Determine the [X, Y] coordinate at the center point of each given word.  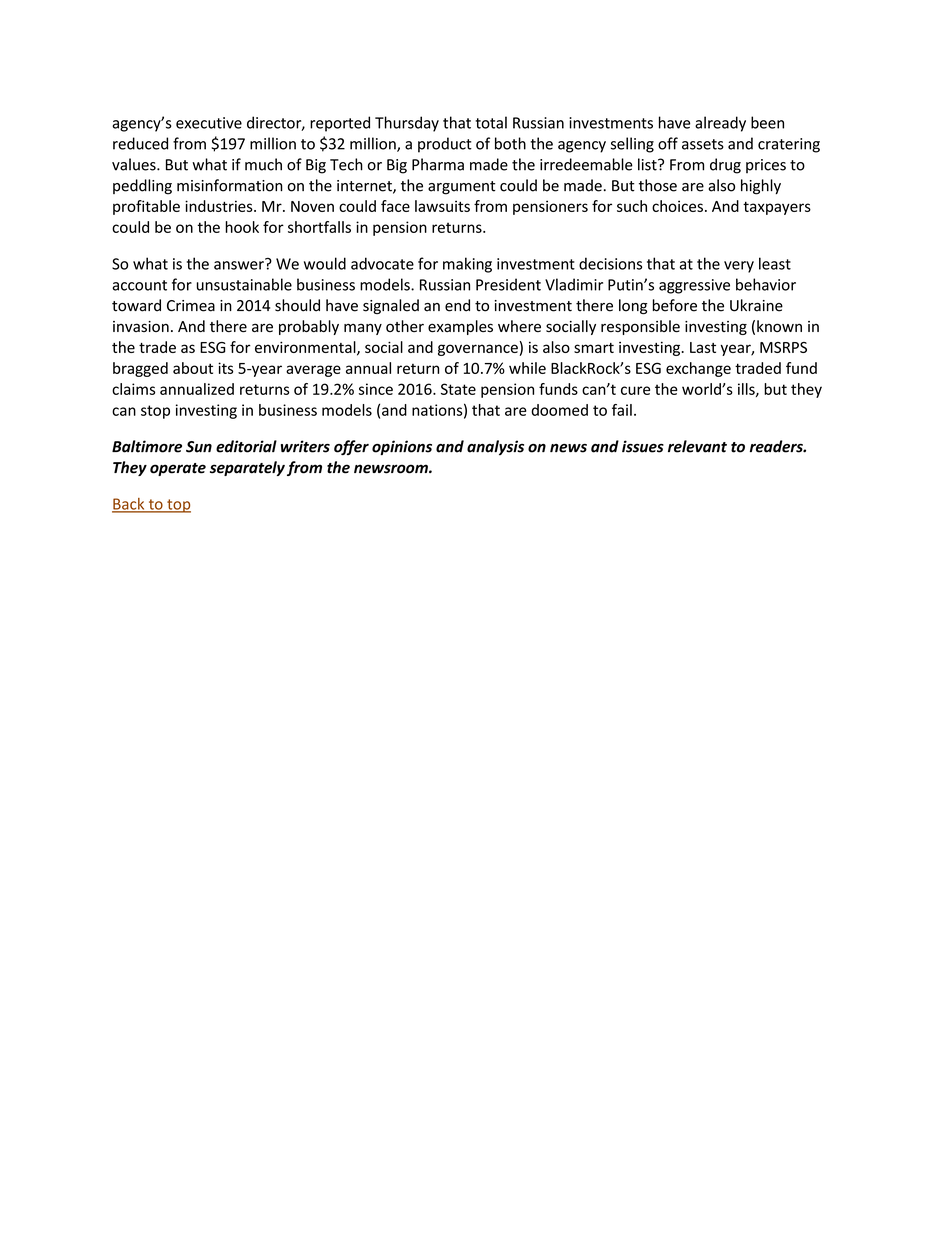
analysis [495, 447]
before [675, 305]
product [445, 145]
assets [703, 144]
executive [209, 123]
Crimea [191, 306]
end [457, 305]
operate [178, 469]
